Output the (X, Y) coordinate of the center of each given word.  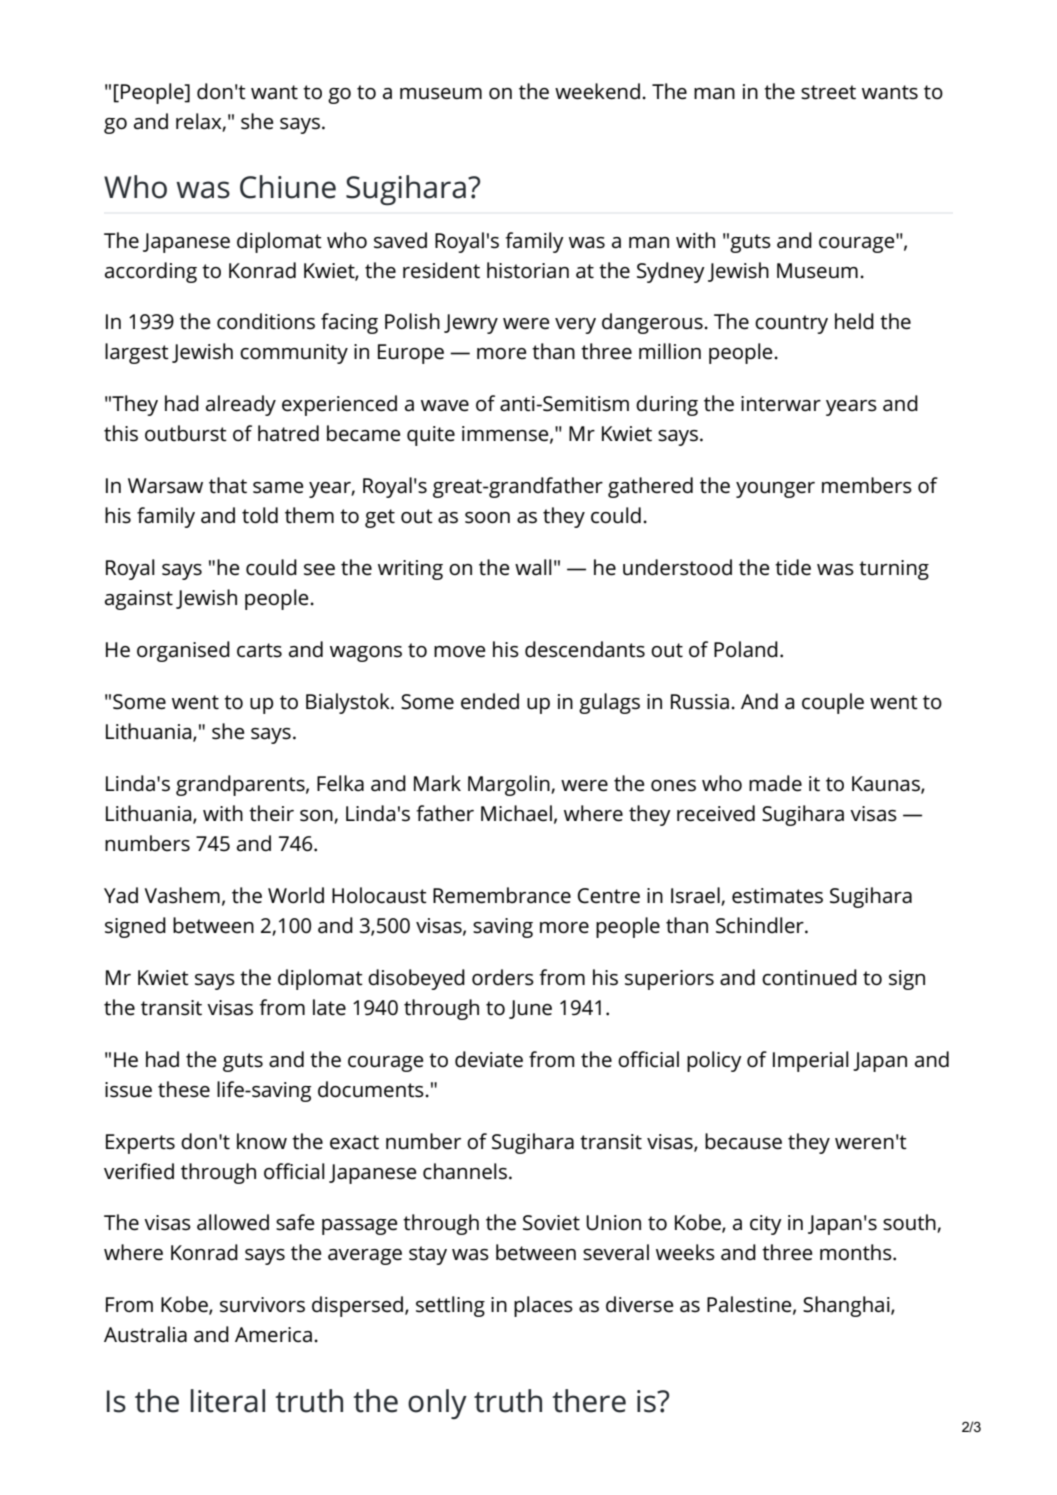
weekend (597, 91)
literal (228, 1401)
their (271, 813)
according (151, 272)
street (828, 92)
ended (490, 701)
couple (833, 703)
